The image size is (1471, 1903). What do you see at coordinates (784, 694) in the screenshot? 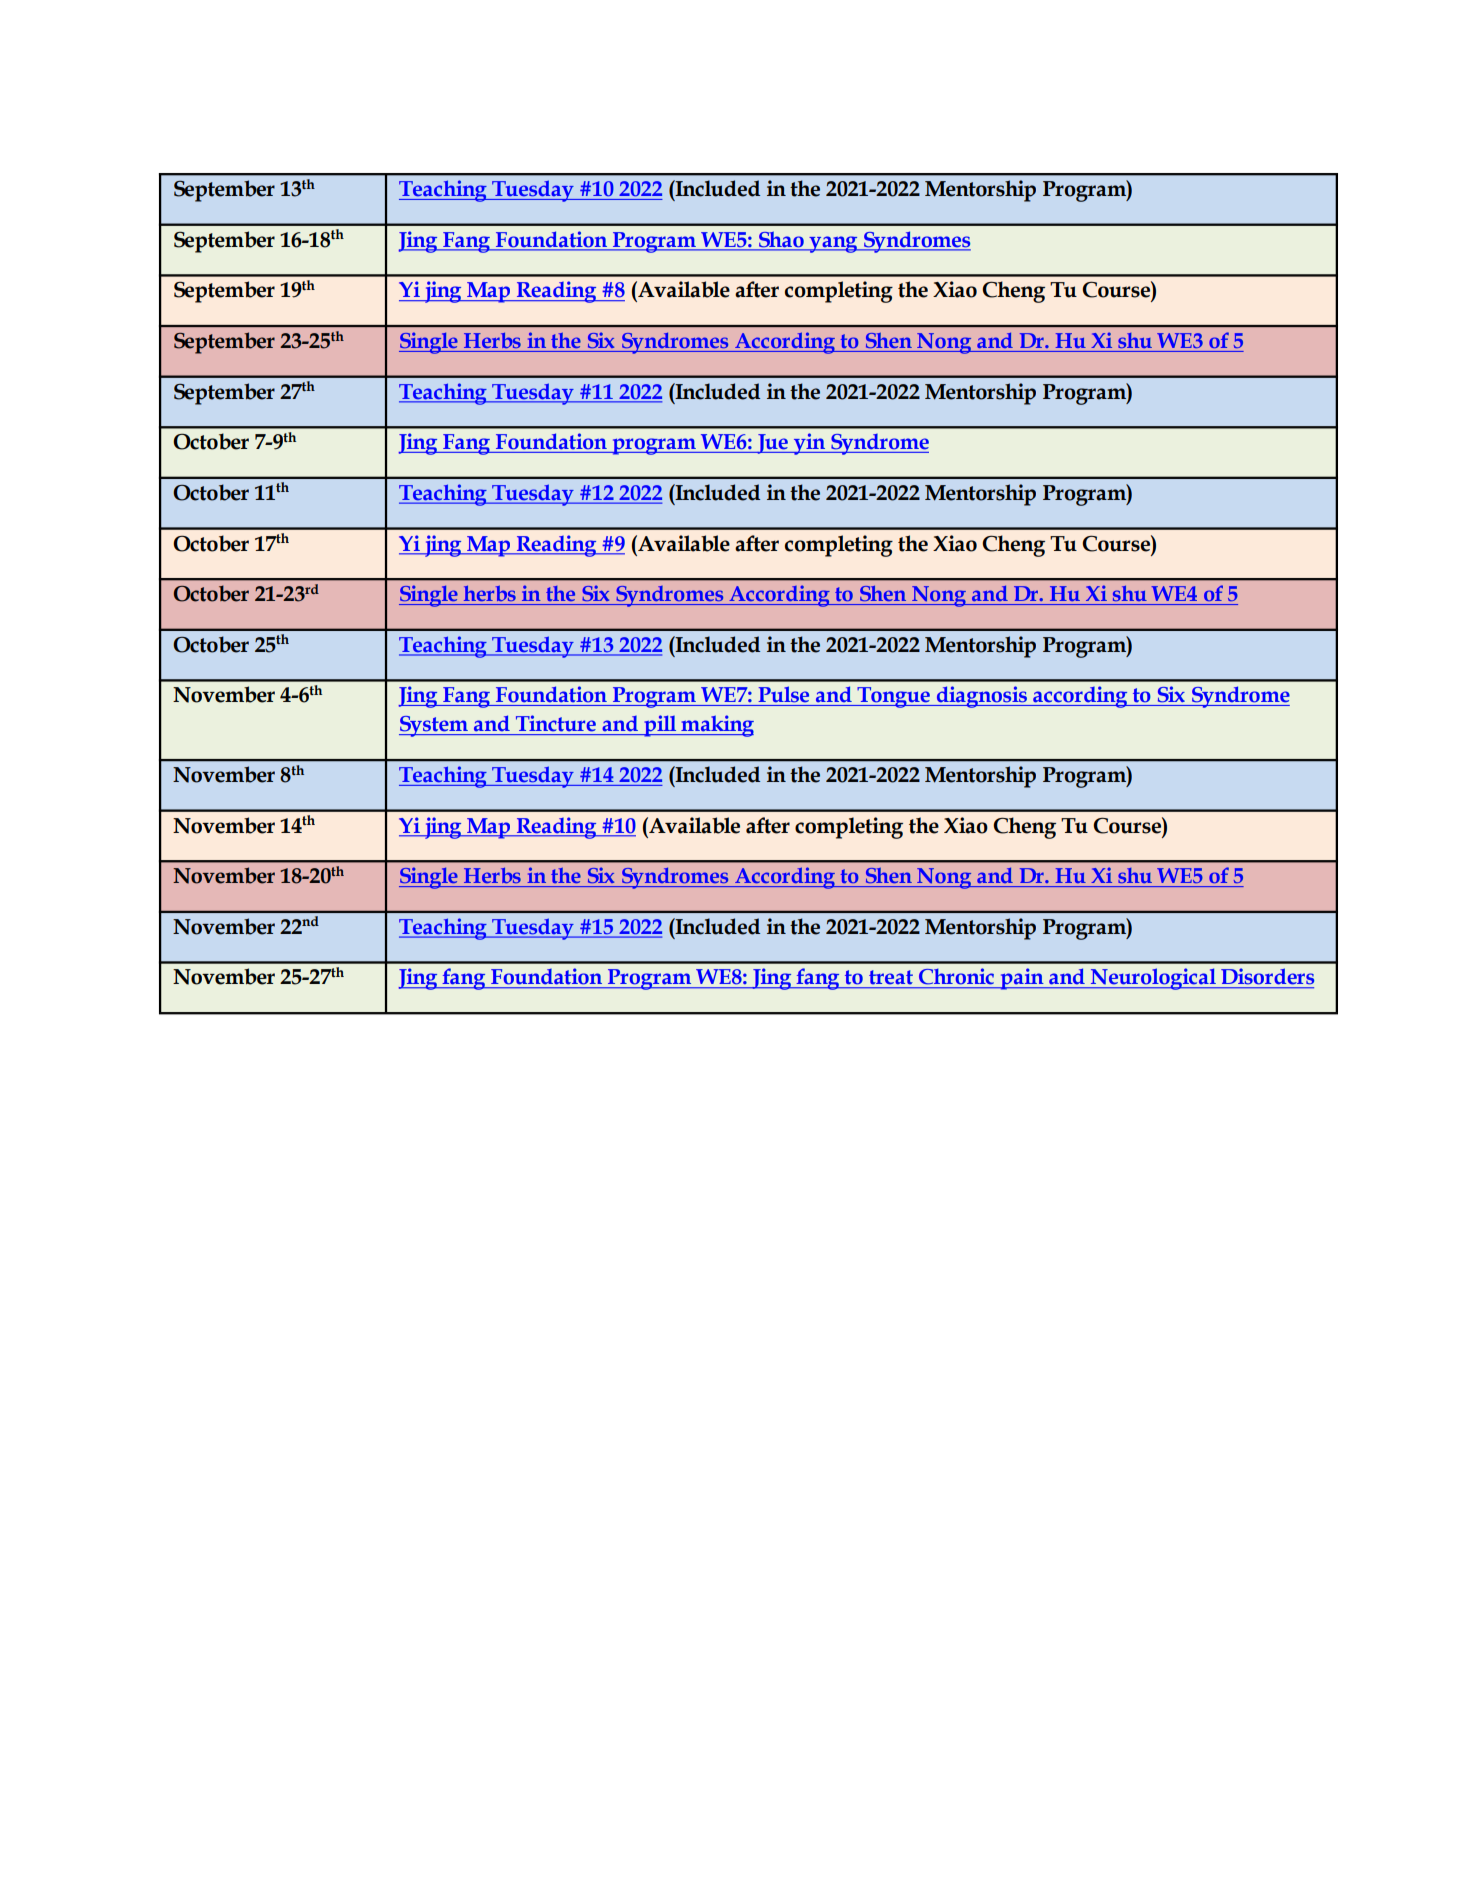
I see `Pulse` at bounding box center [784, 694].
